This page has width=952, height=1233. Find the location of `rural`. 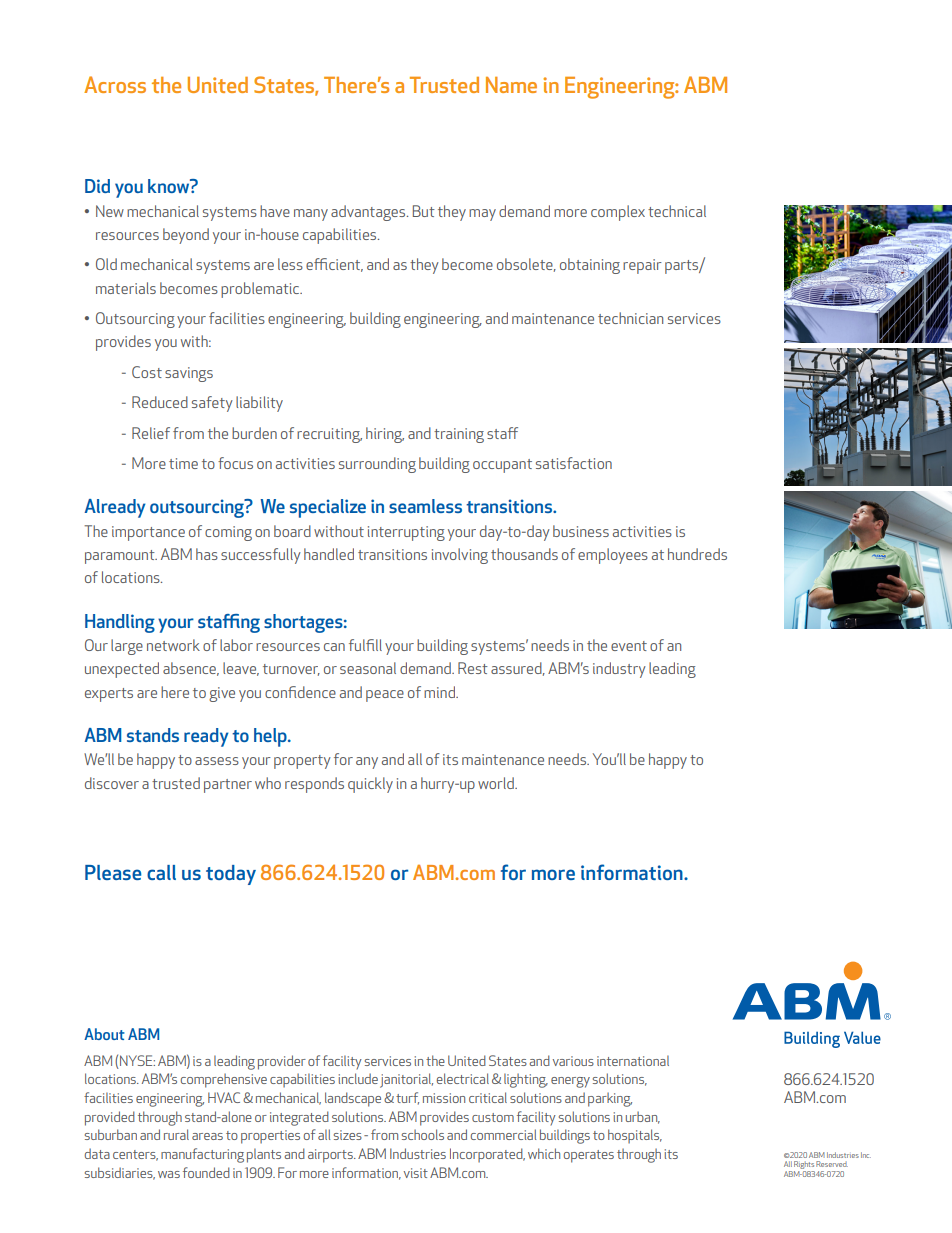

rural is located at coordinates (176, 1134).
